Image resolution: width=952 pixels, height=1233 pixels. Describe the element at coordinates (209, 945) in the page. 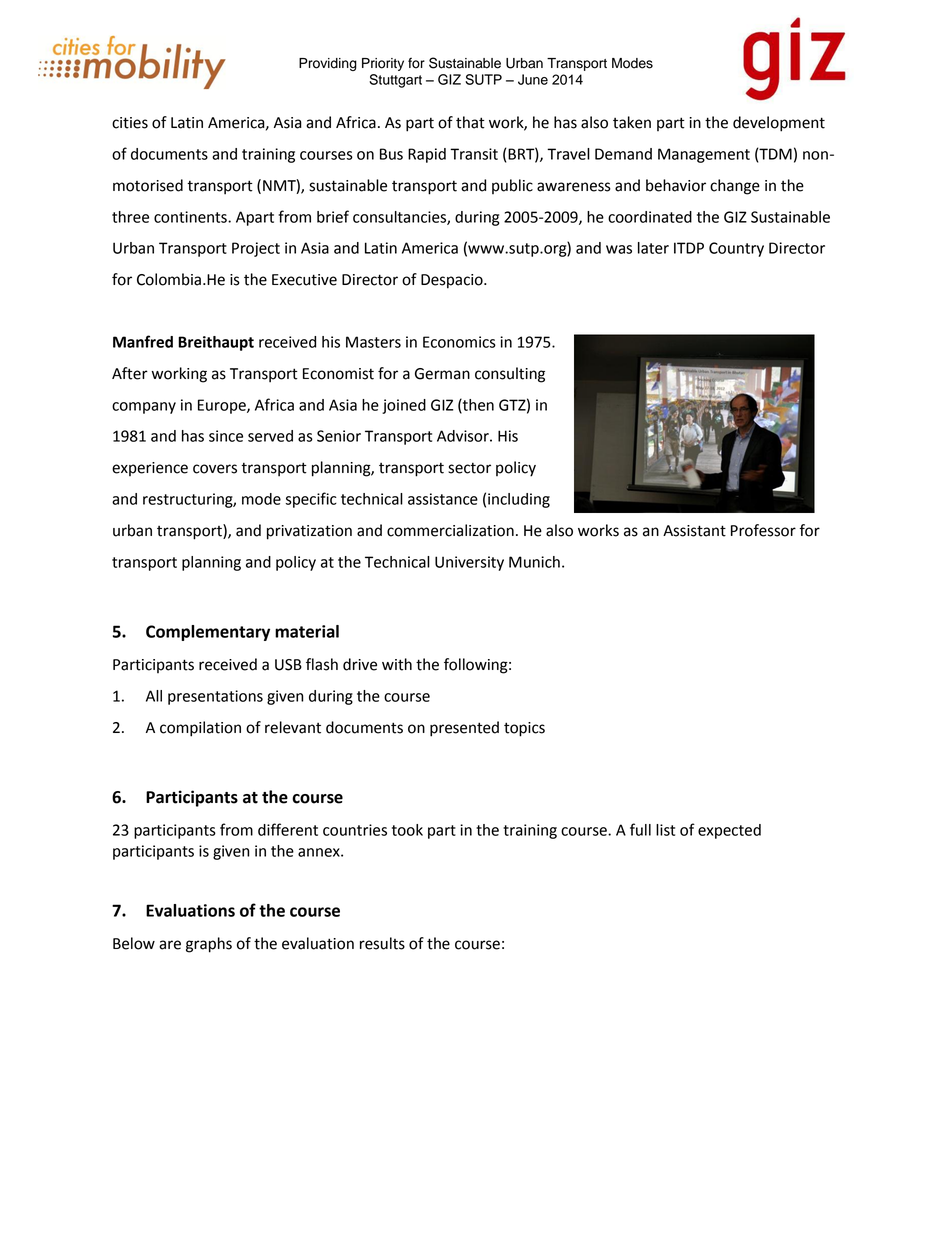

I see `graphs` at that location.
